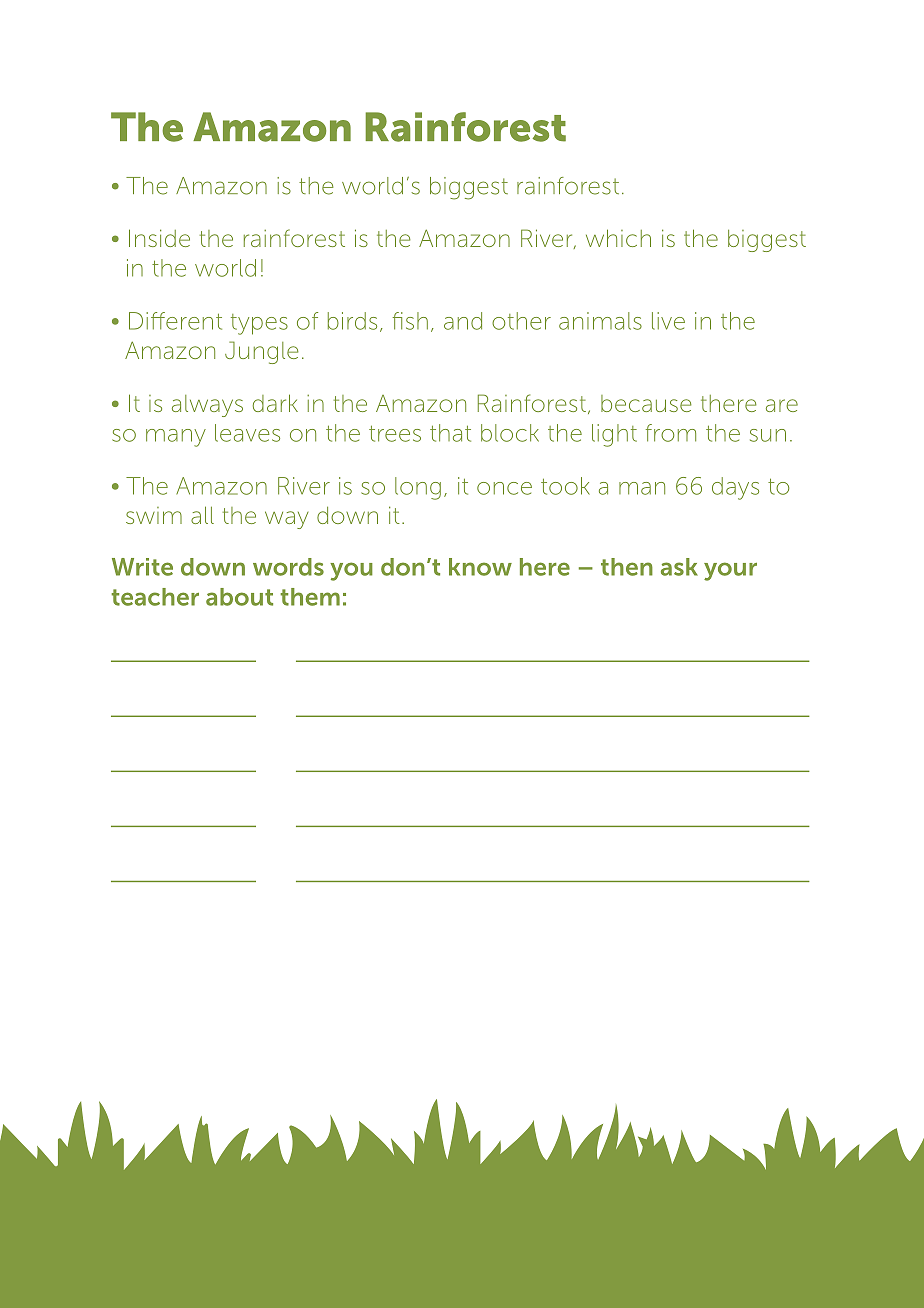 This screenshot has width=924, height=1308. I want to click on once, so click(504, 488).
